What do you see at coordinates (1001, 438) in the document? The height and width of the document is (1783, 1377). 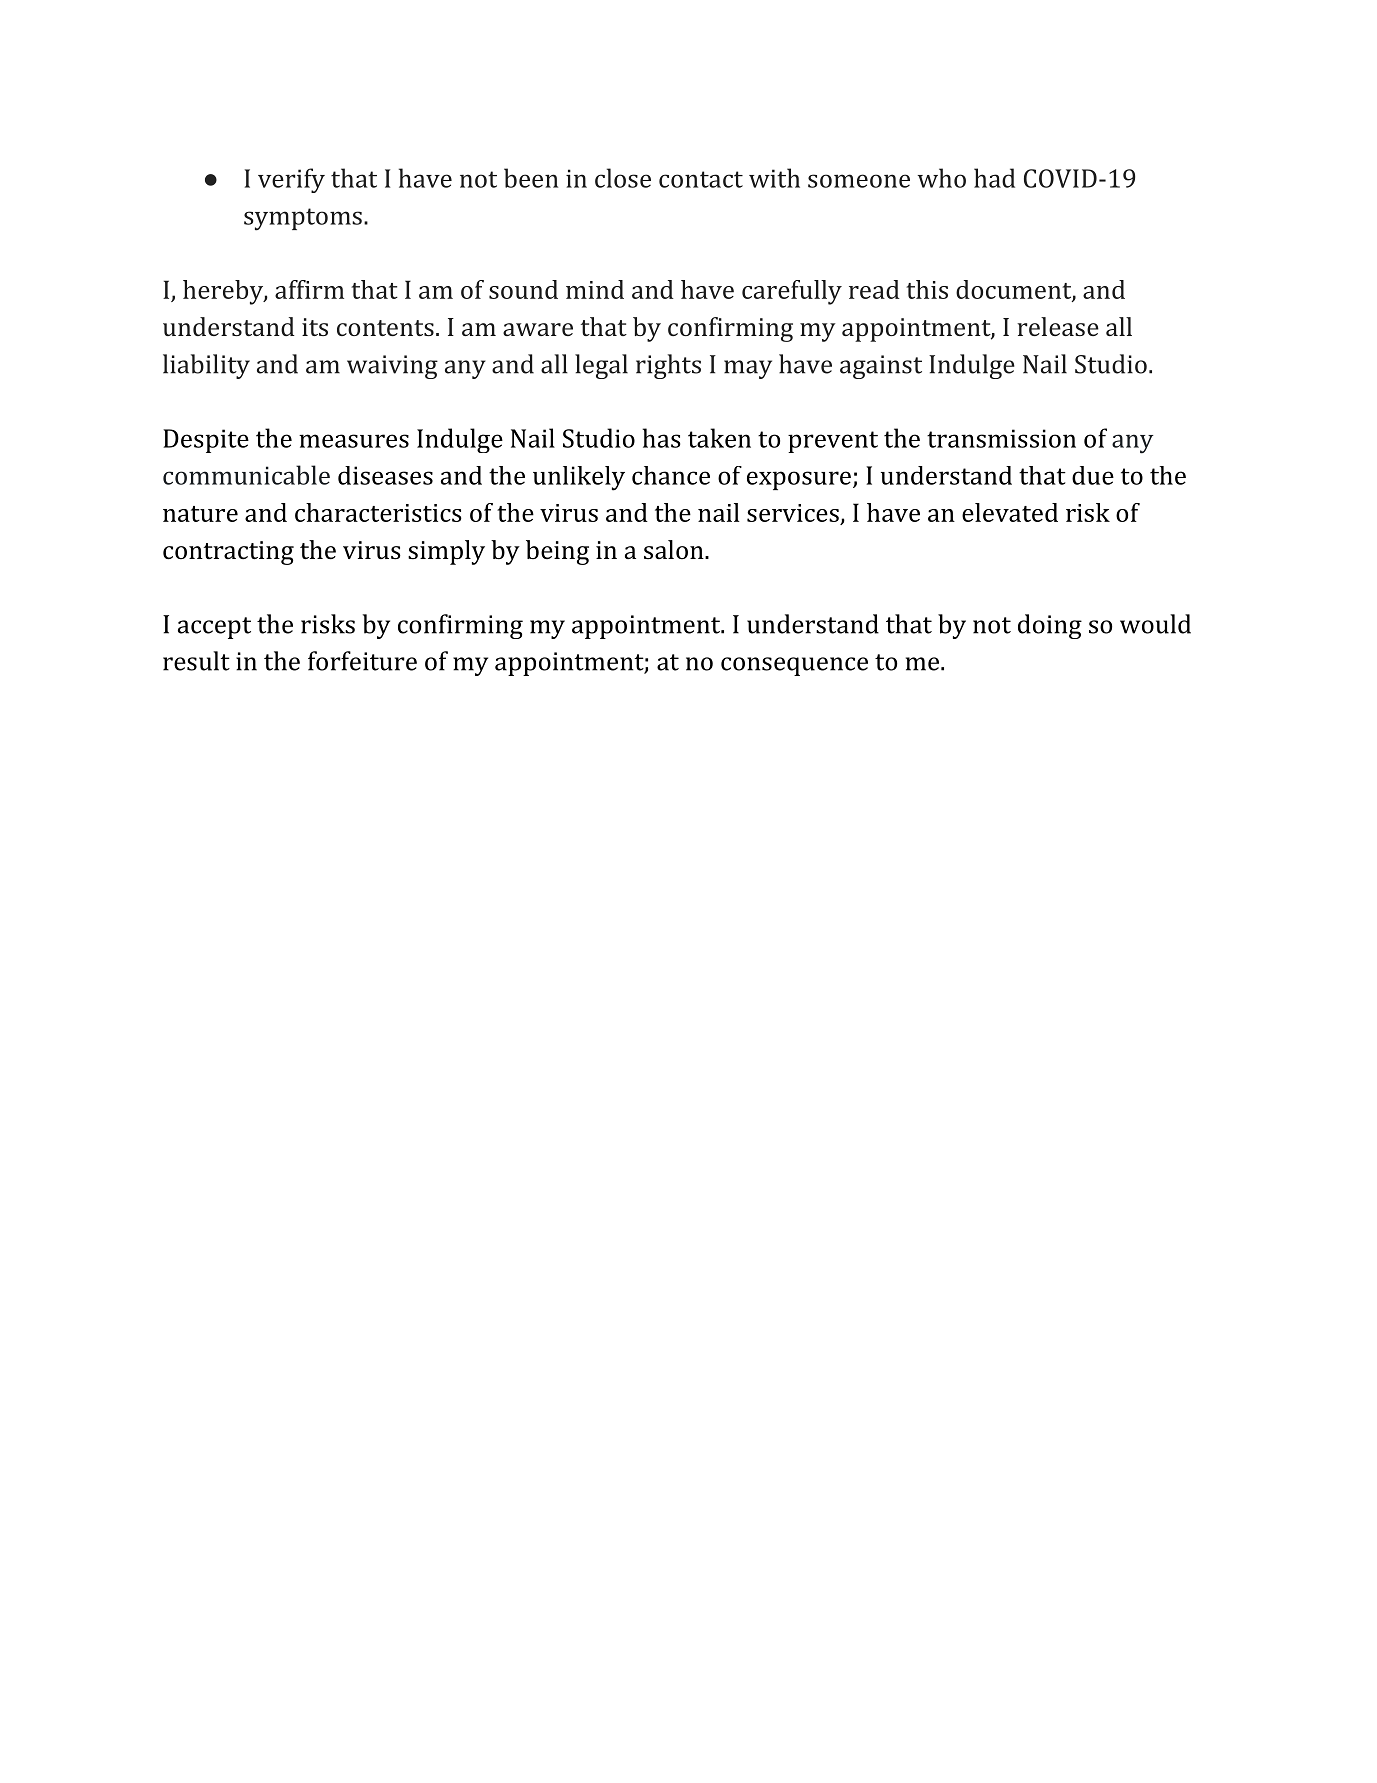 I see `transmission` at bounding box center [1001, 438].
